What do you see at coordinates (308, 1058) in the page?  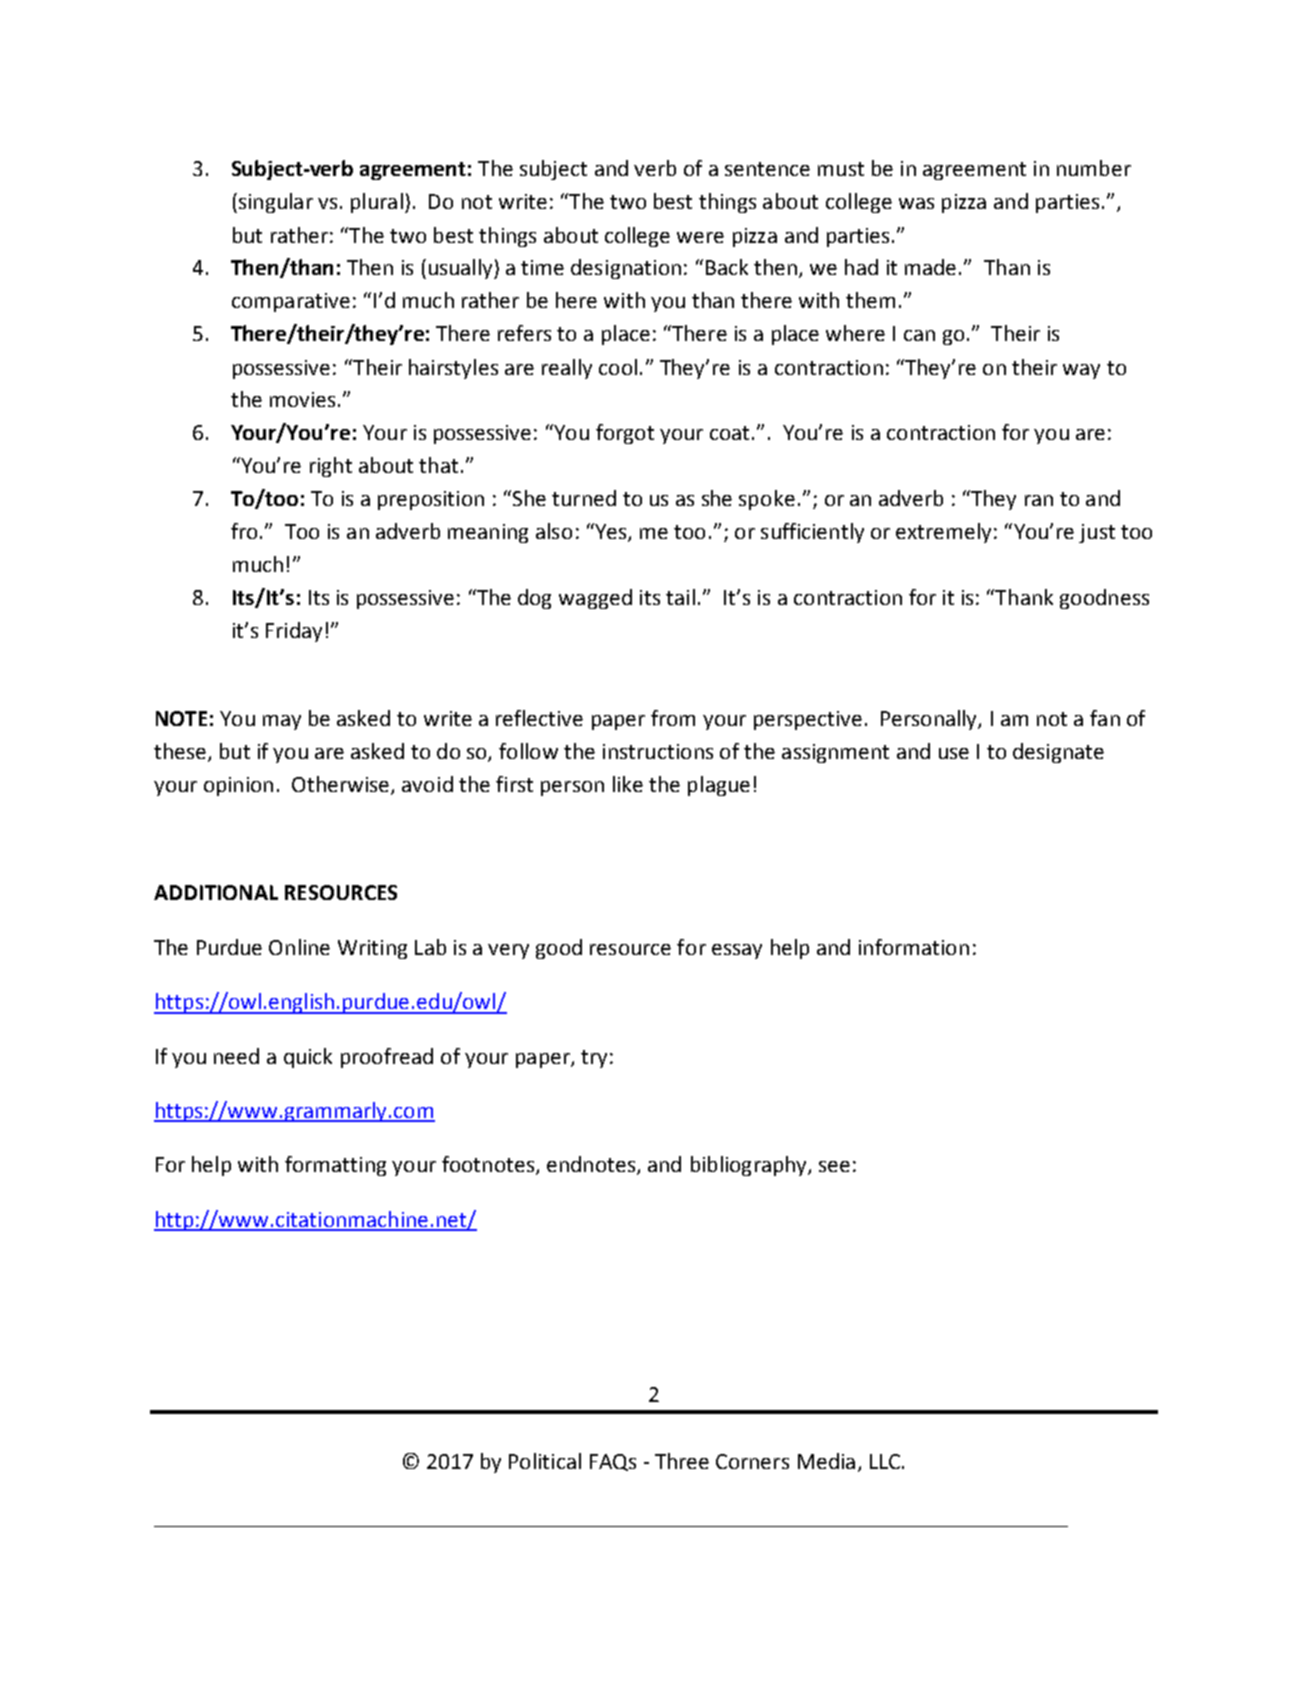 I see `quick` at bounding box center [308, 1058].
